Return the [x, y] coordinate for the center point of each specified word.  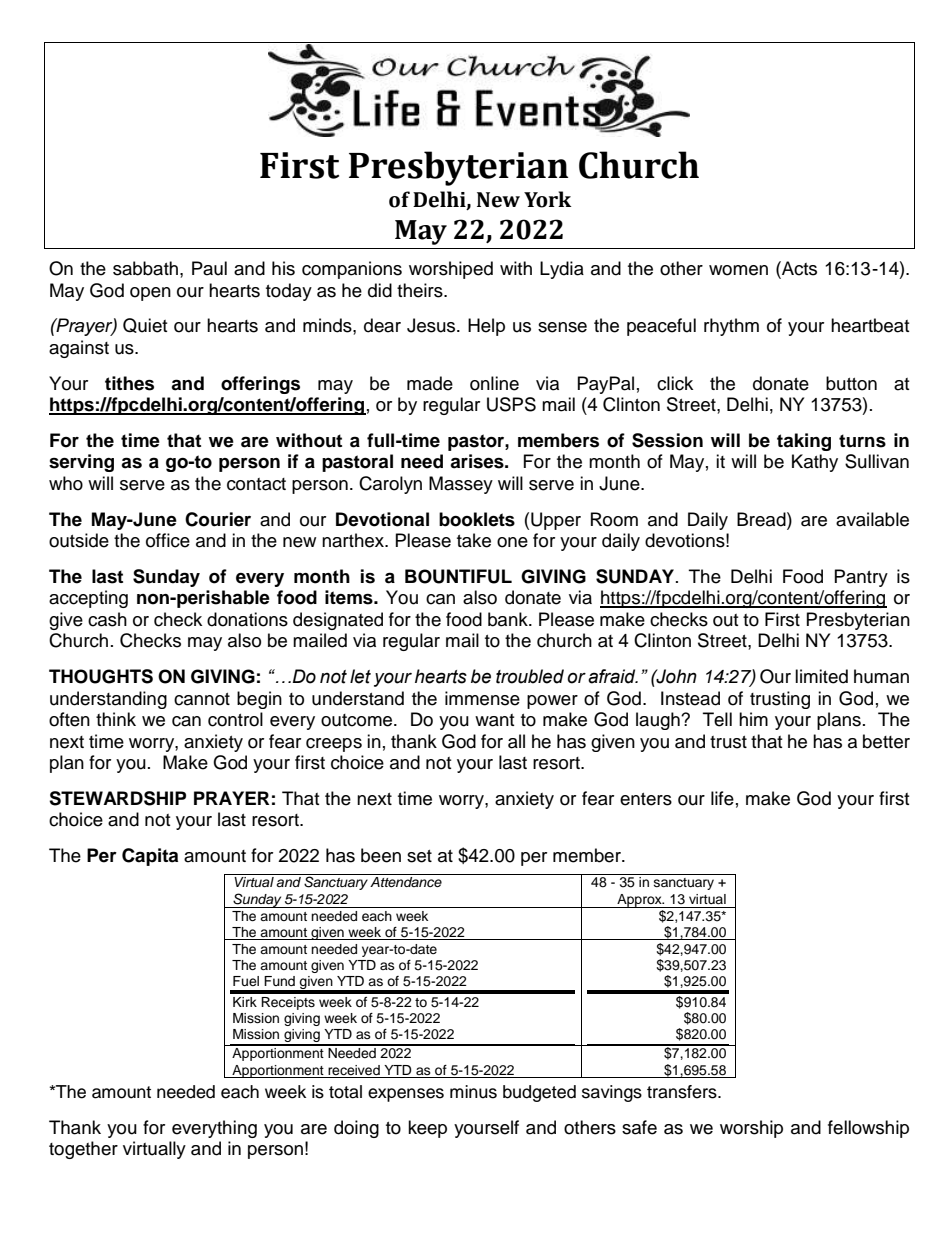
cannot [202, 699]
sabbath [145, 268]
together [83, 1150]
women [738, 270]
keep [427, 1129]
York [548, 199]
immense [482, 698]
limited [821, 676]
